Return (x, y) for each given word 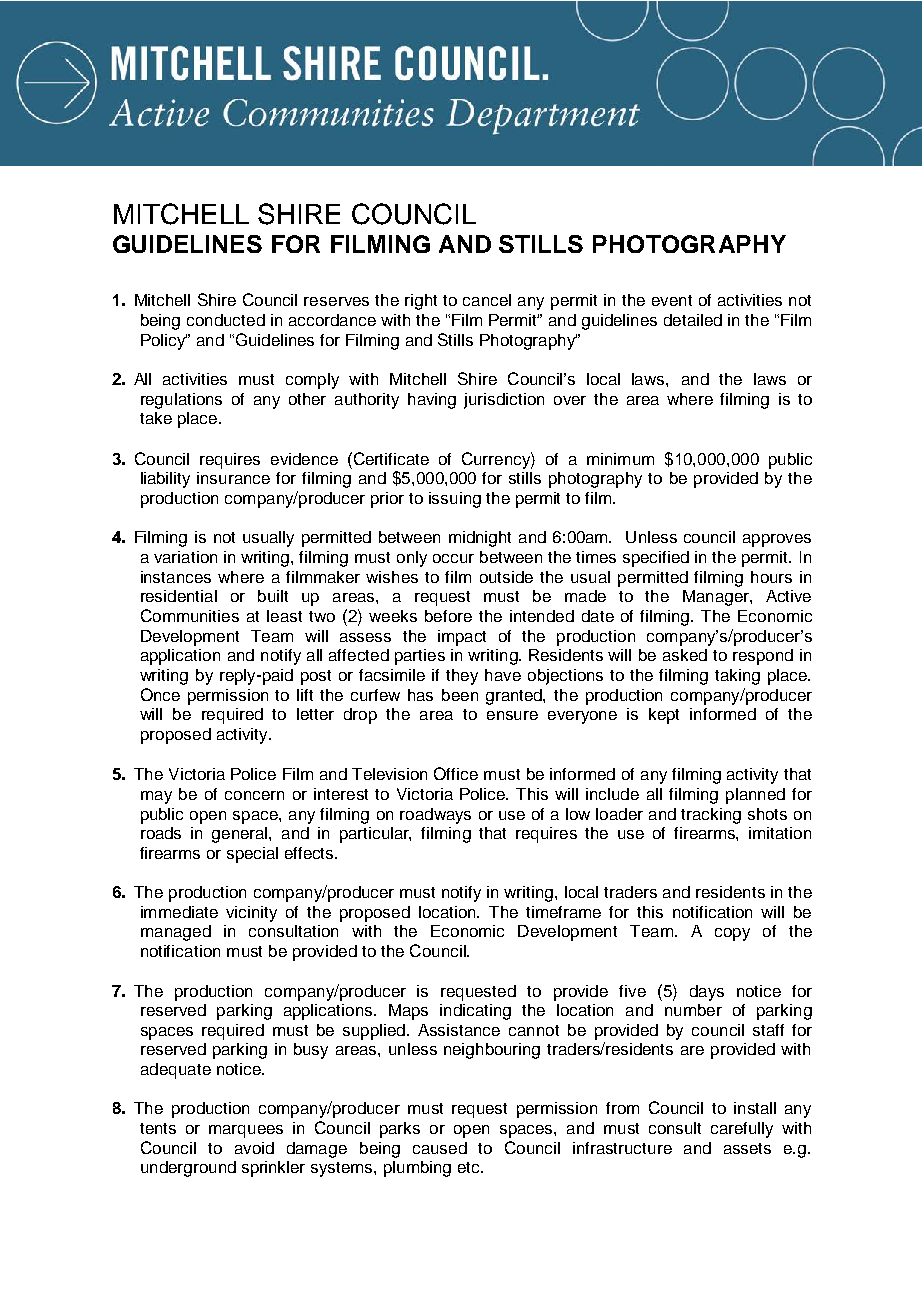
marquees (246, 1131)
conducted (226, 320)
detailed (693, 320)
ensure (512, 715)
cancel (487, 300)
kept (664, 716)
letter (315, 714)
